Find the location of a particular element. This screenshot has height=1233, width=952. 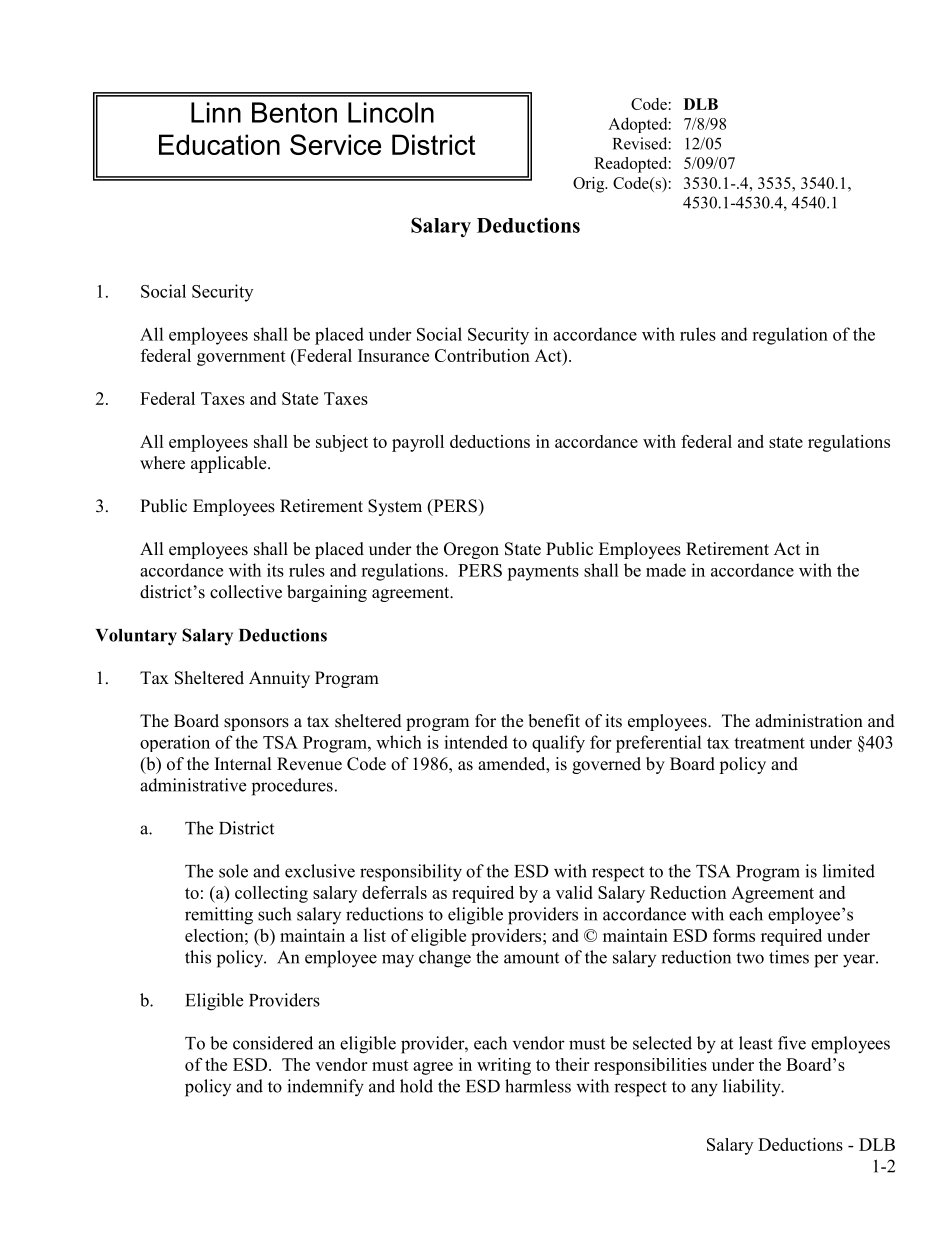

sole is located at coordinates (233, 871).
